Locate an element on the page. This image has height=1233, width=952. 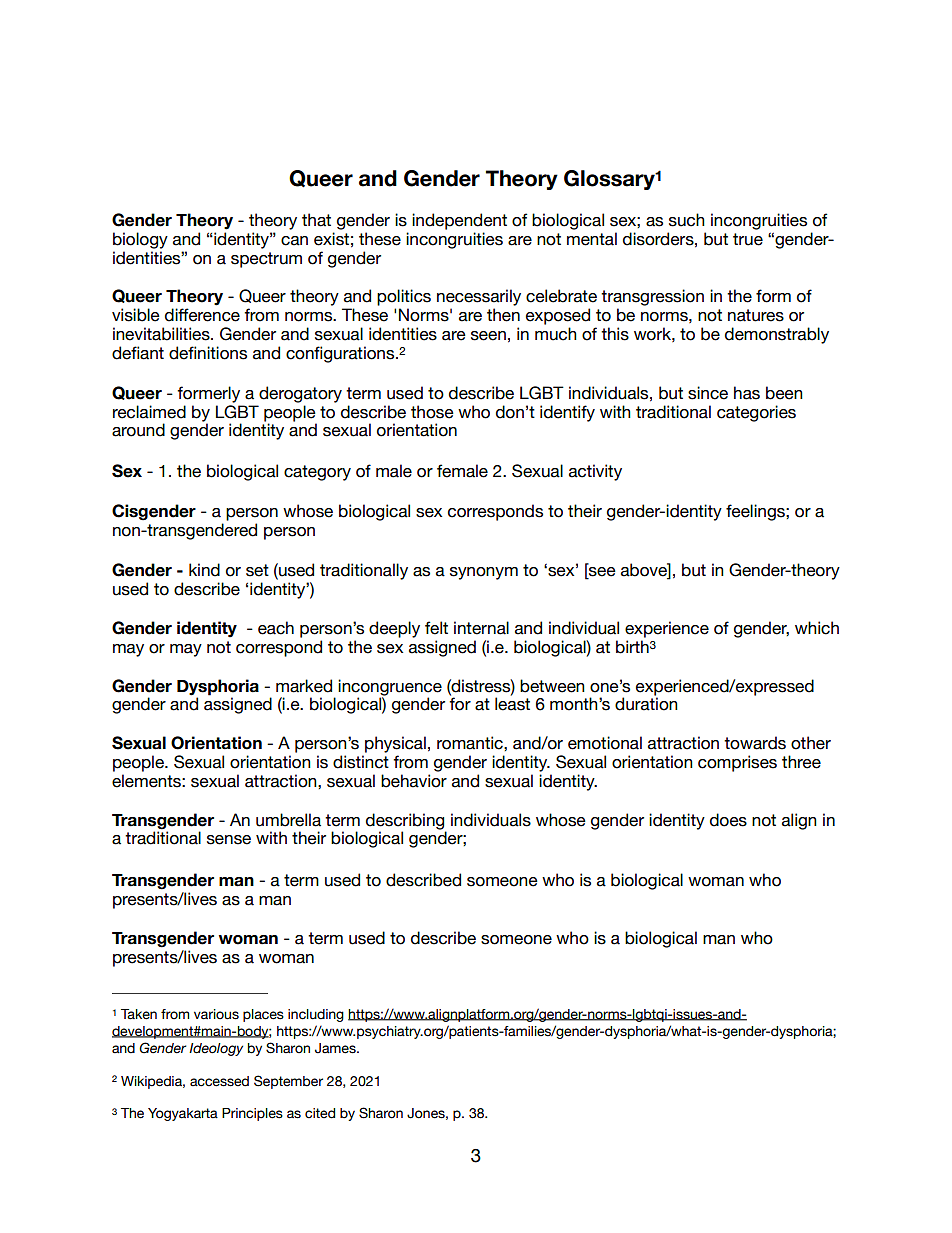
independent is located at coordinates (459, 221).
